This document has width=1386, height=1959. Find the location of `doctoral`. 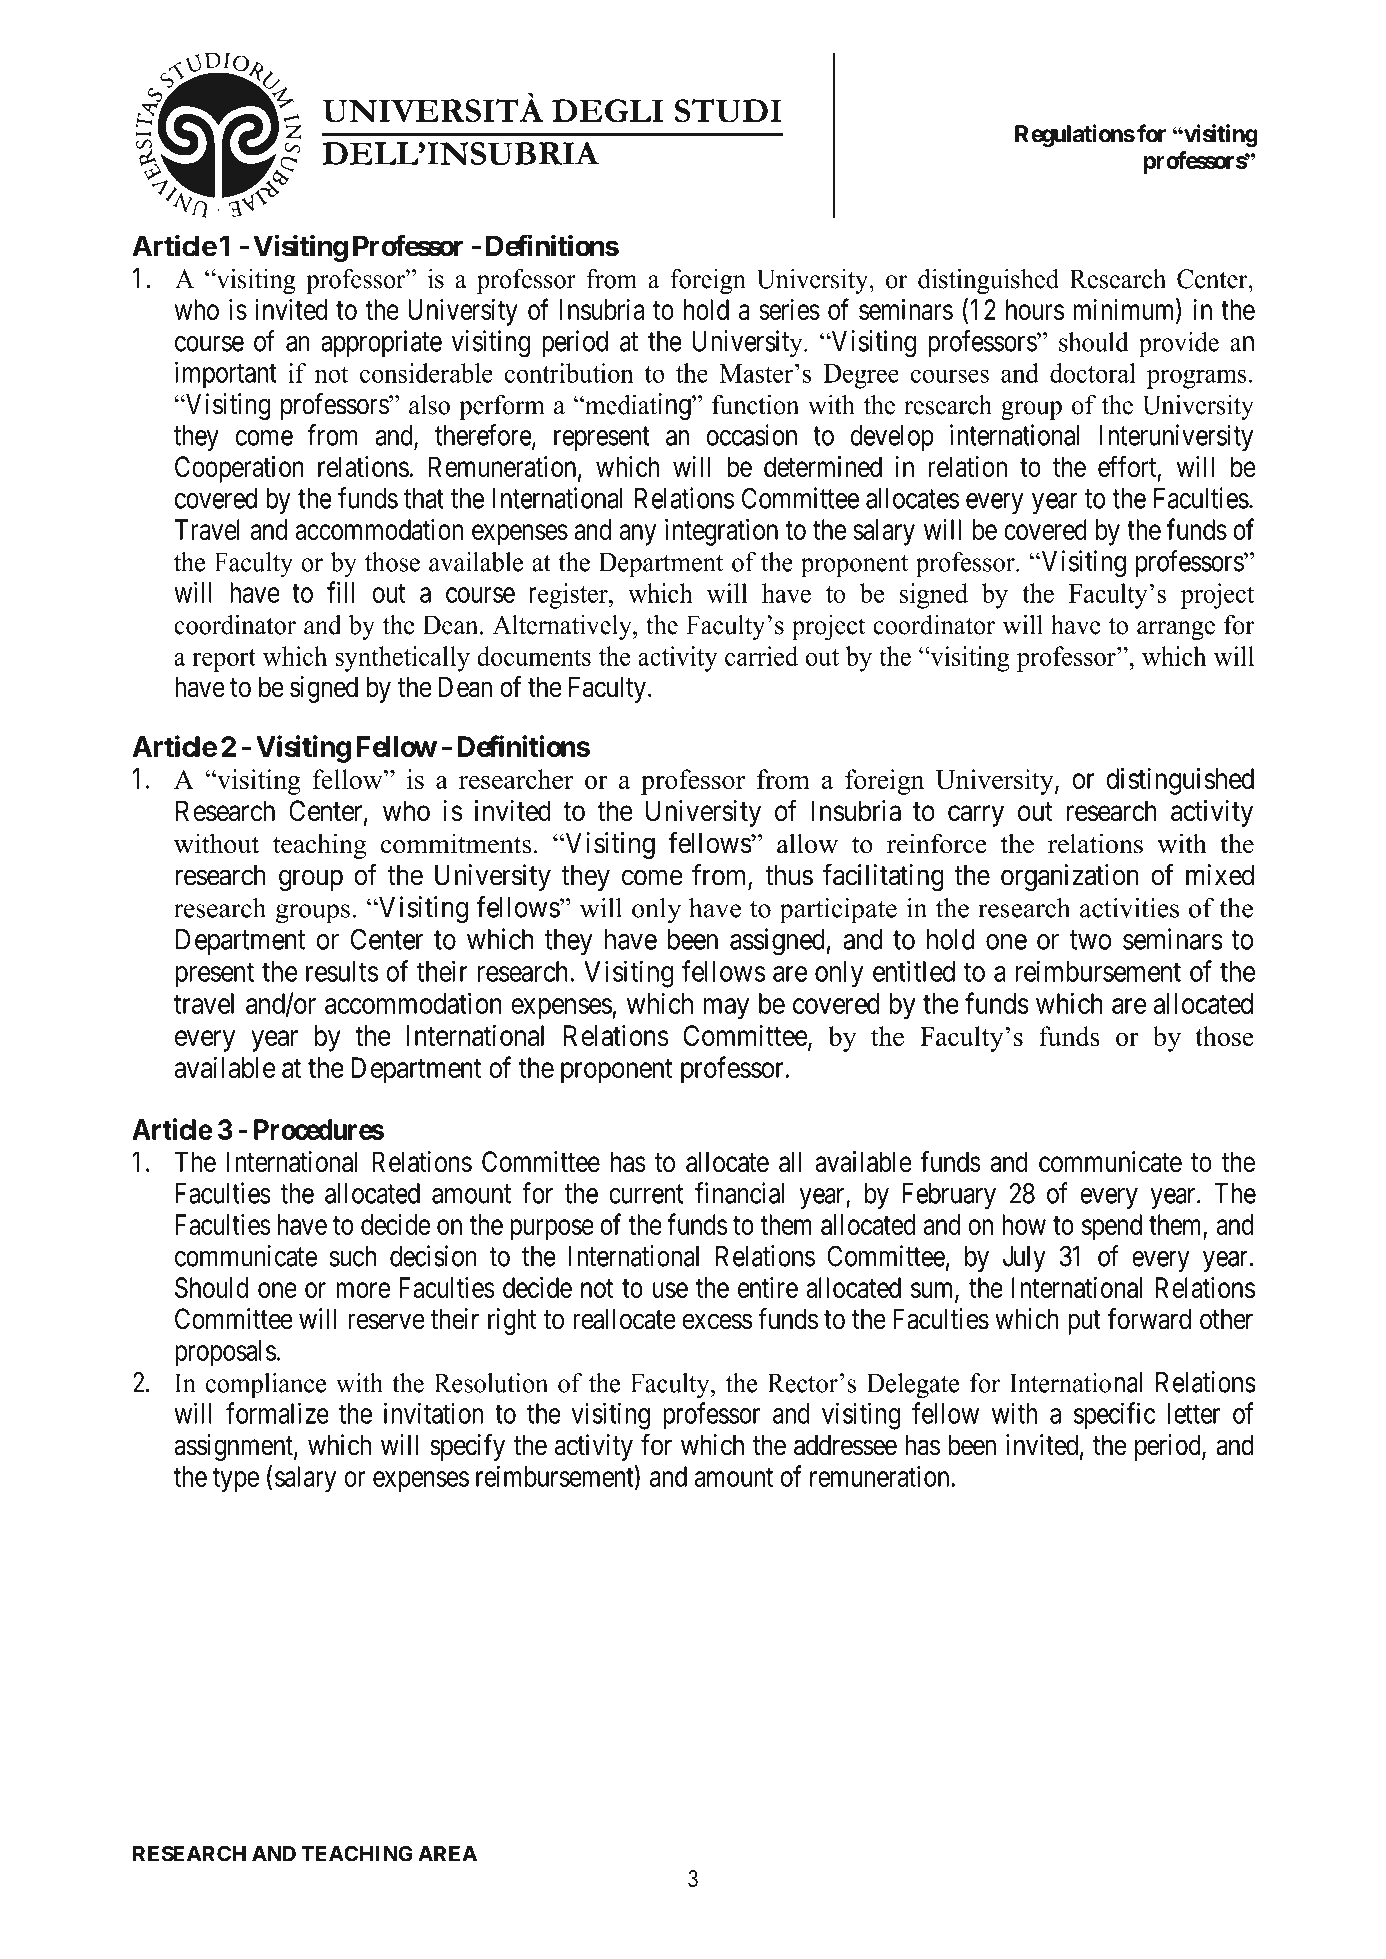

doctoral is located at coordinates (1093, 373).
